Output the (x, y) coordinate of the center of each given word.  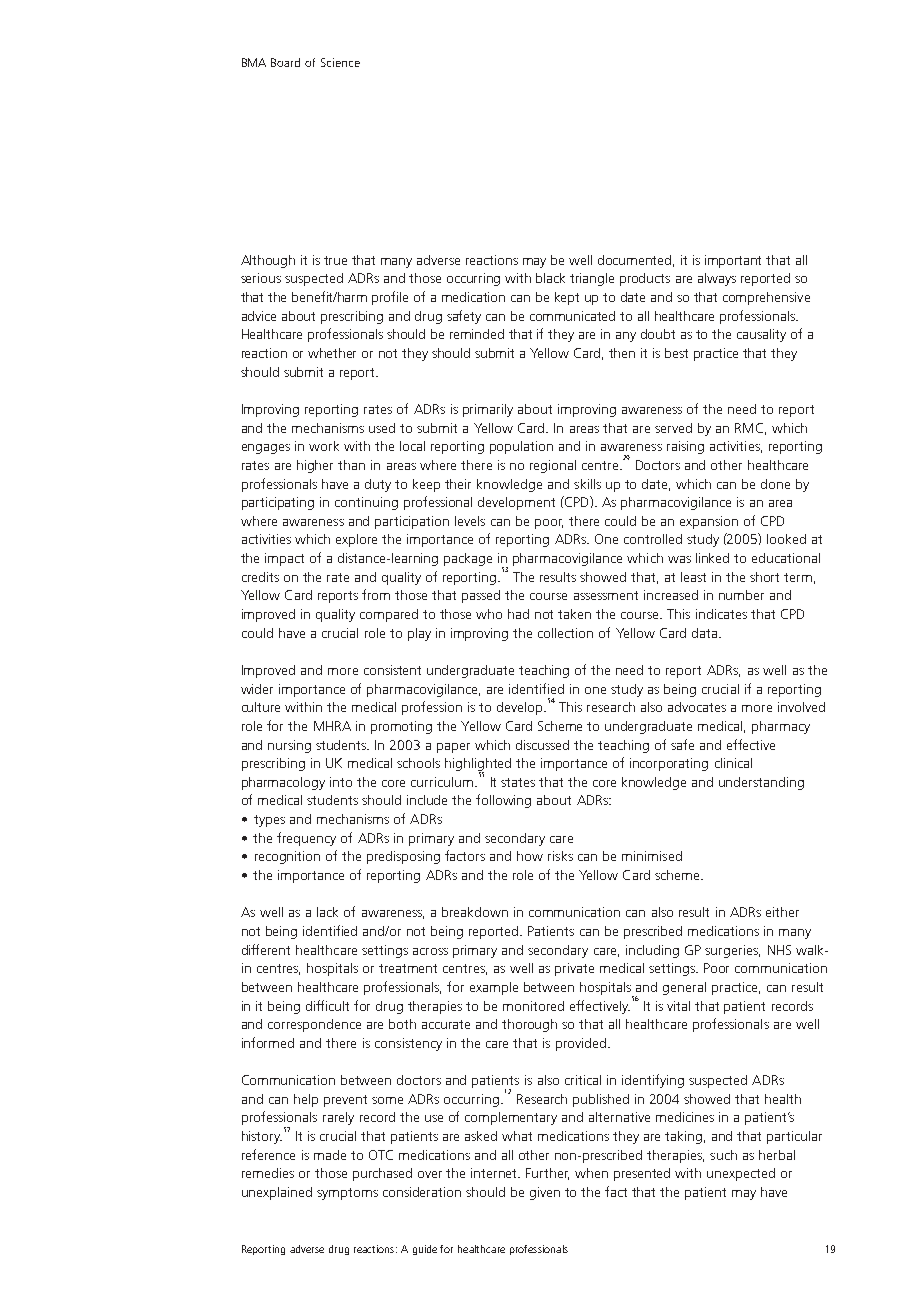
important (733, 261)
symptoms (347, 1194)
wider (257, 689)
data (706, 633)
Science (340, 62)
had (518, 614)
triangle (592, 279)
